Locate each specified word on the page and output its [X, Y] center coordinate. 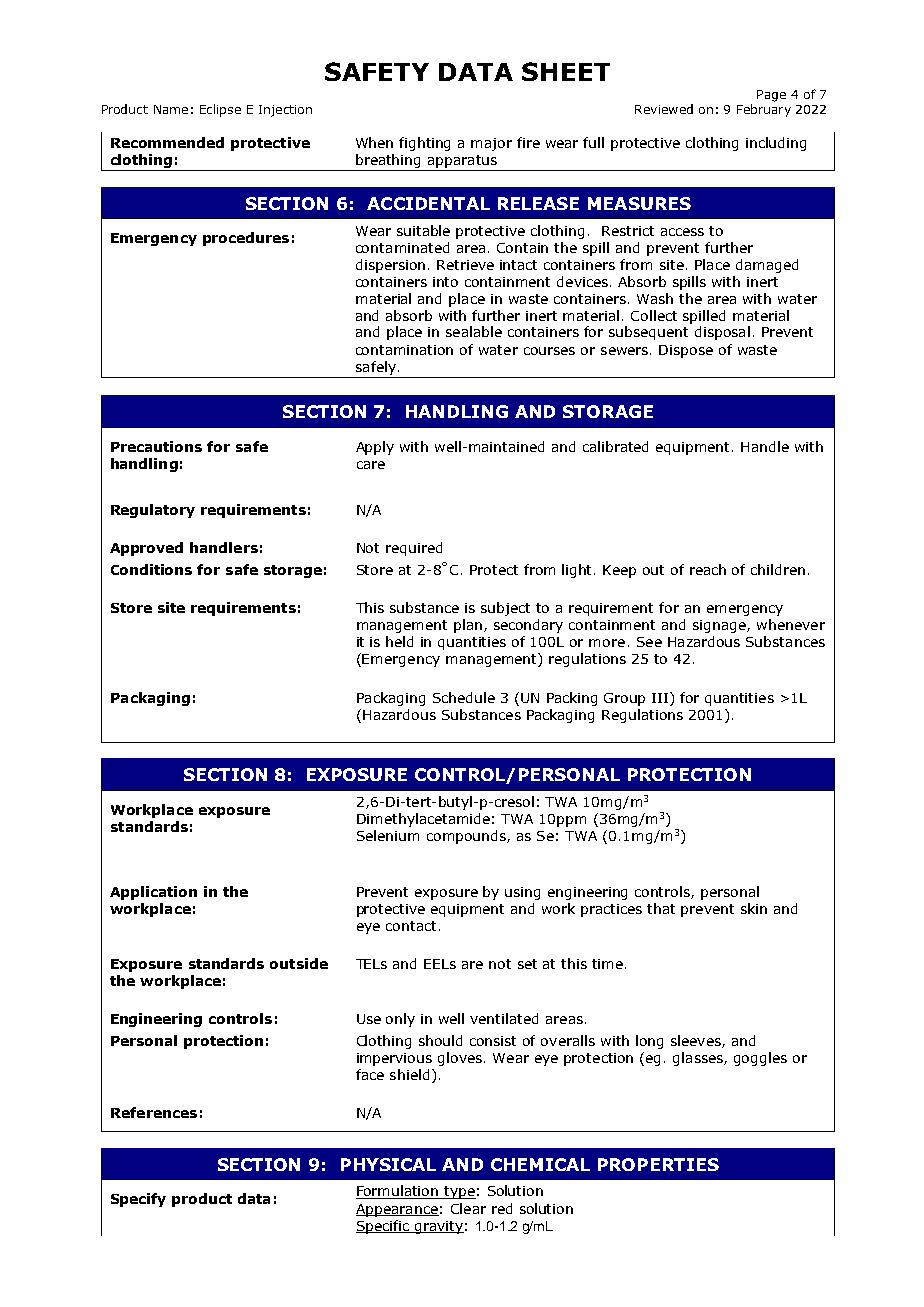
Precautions [156, 446]
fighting [424, 144]
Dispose [686, 351]
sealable [474, 331]
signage [720, 626]
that [661, 908]
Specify [138, 1200]
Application [153, 893]
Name [171, 109]
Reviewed [664, 109]
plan [468, 626]
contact [411, 926]
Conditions [151, 569]
